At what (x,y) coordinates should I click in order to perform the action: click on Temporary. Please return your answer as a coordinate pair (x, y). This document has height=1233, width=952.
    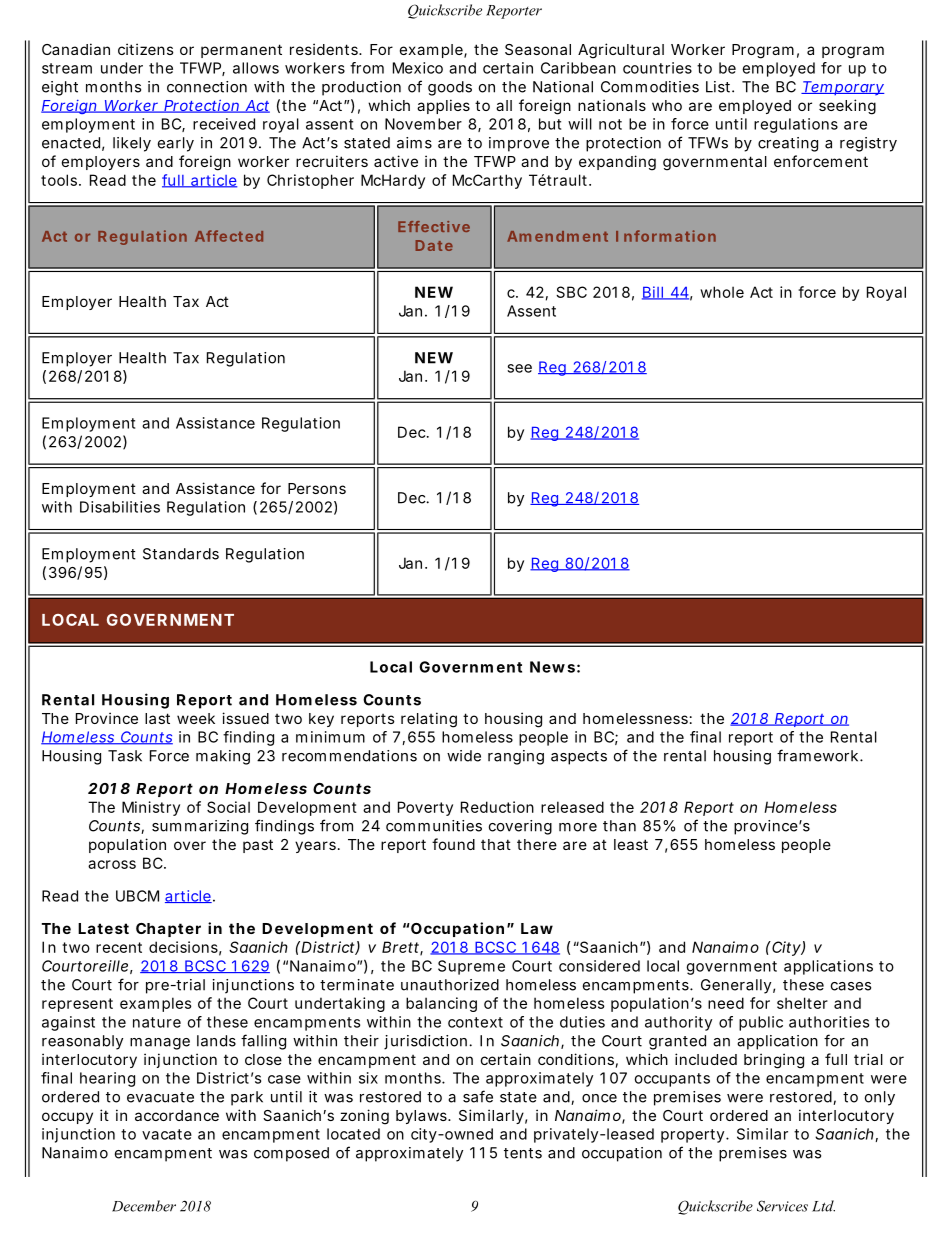
    Looking at the image, I should click on (842, 88).
